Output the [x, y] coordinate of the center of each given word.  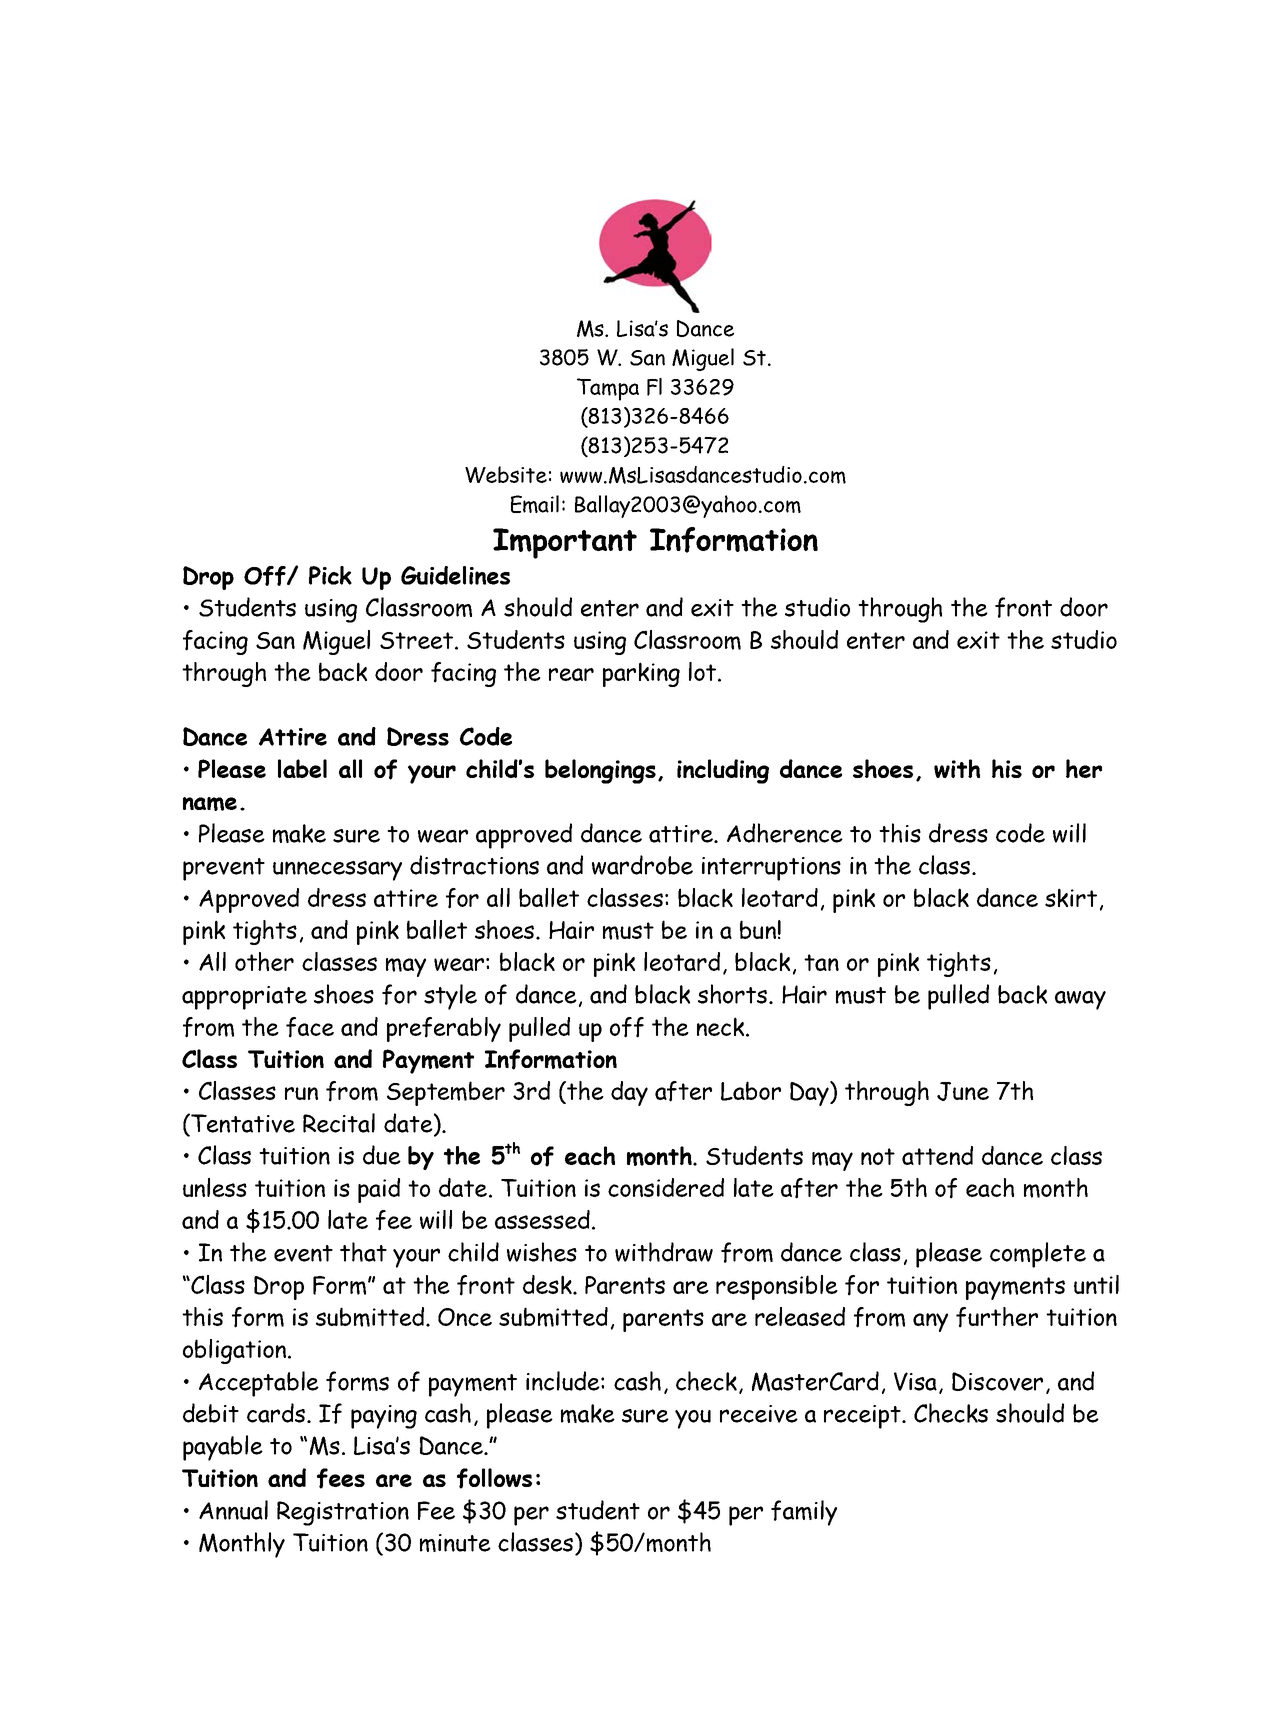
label [302, 768]
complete [1038, 1255]
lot [702, 671]
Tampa [608, 389]
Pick [330, 575]
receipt [863, 1417]
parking [641, 674]
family [804, 1513]
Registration [343, 1513]
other [264, 961]
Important [565, 543]
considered [666, 1187]
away [1080, 1000]
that [363, 1252]
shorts [734, 994]
